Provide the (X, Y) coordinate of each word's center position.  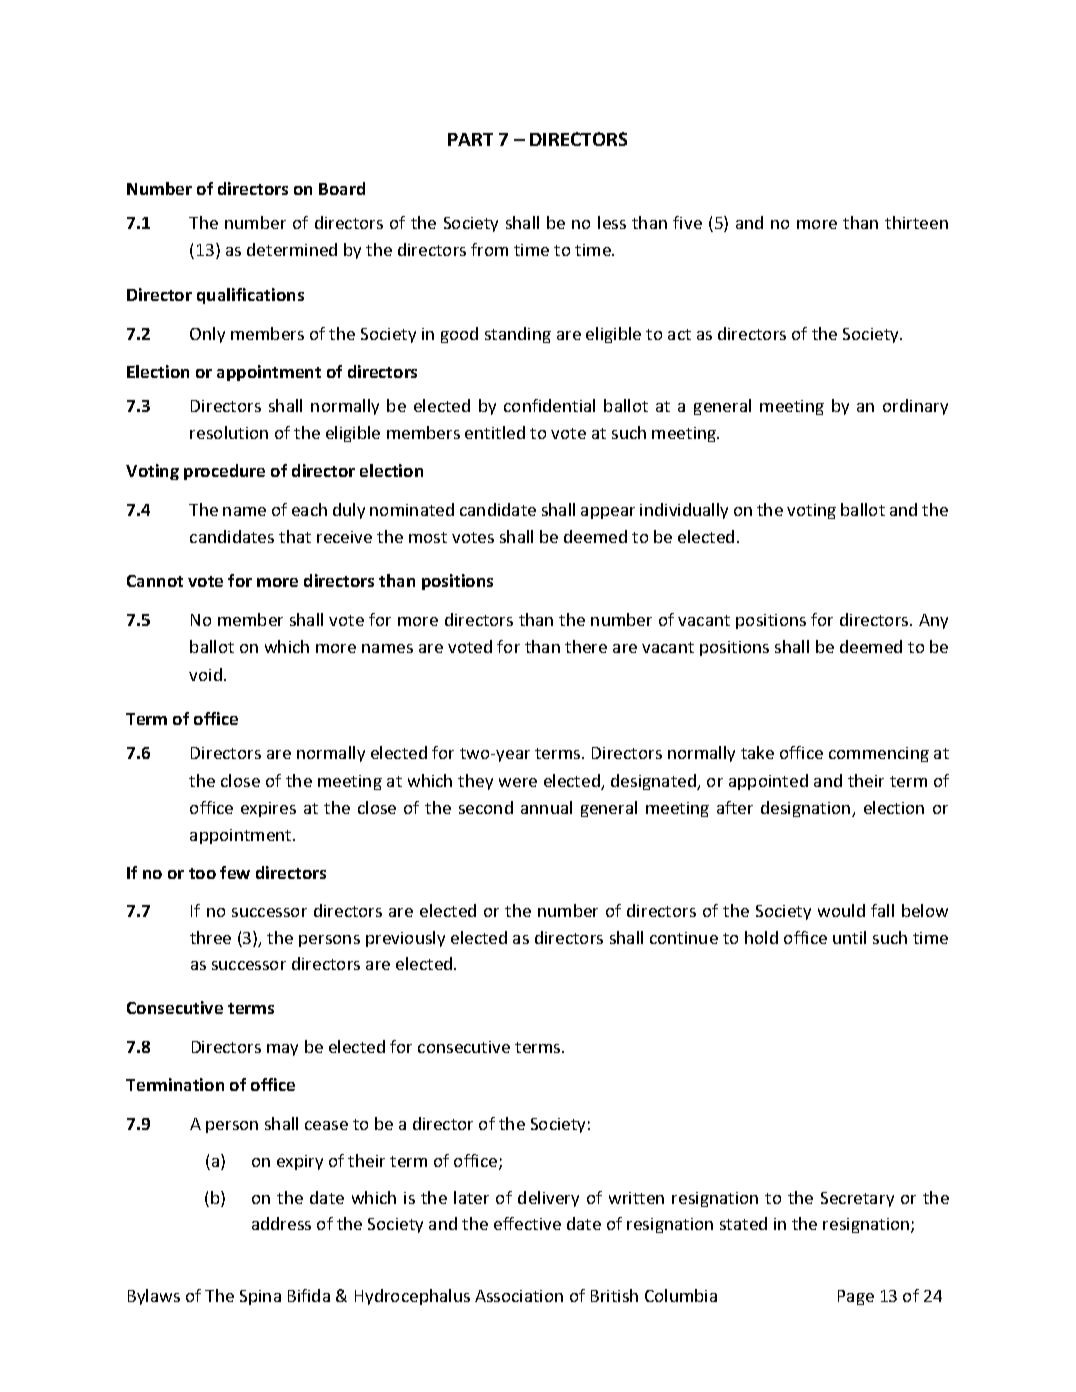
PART (470, 139)
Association (519, 1296)
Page (856, 1297)
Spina (260, 1297)
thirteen (916, 222)
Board (342, 188)
